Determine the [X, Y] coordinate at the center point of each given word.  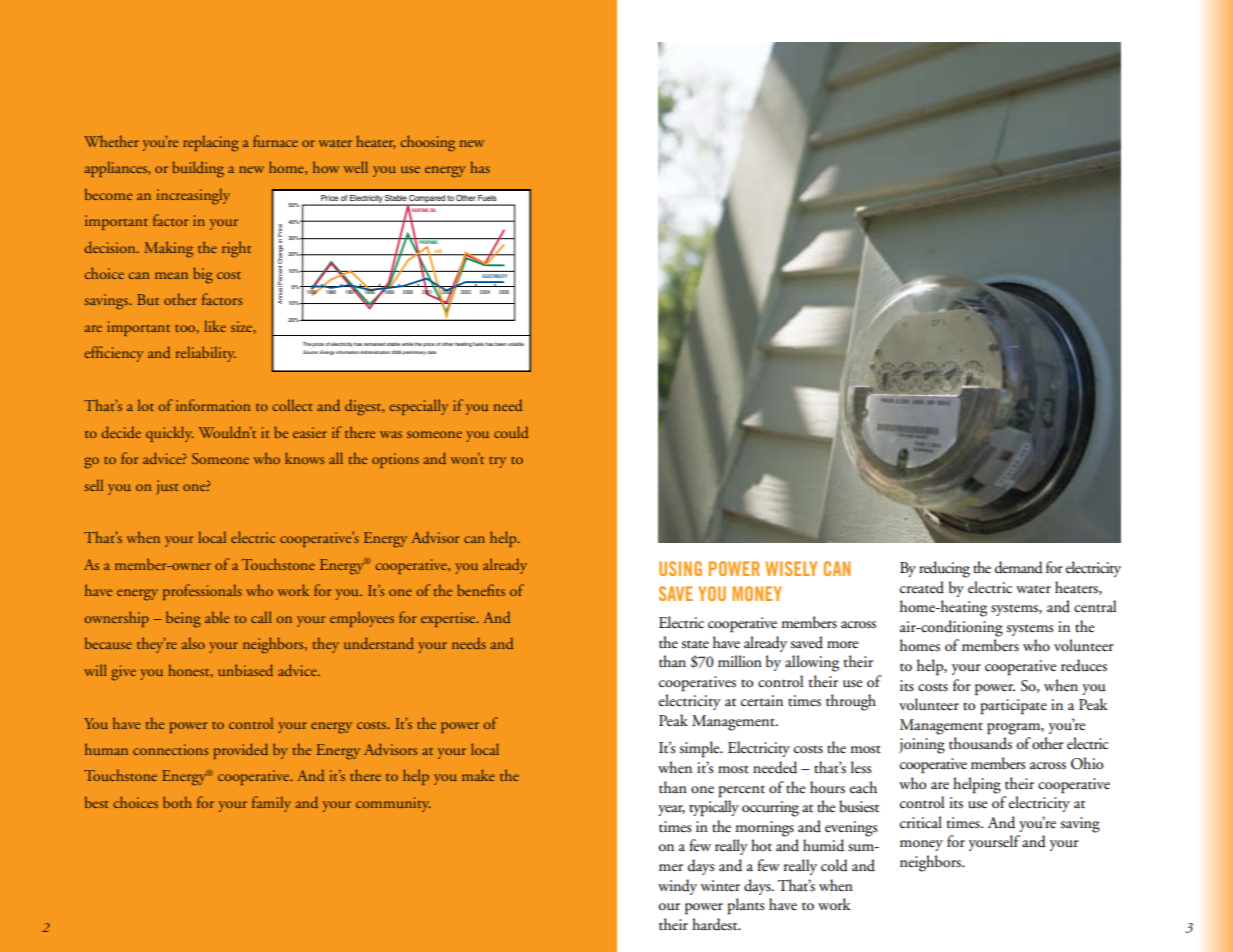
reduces [1084, 665]
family [271, 804]
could [511, 432]
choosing [428, 143]
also [193, 643]
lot [146, 405]
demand [1019, 567]
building [198, 169]
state [695, 644]
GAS [438, 252]
